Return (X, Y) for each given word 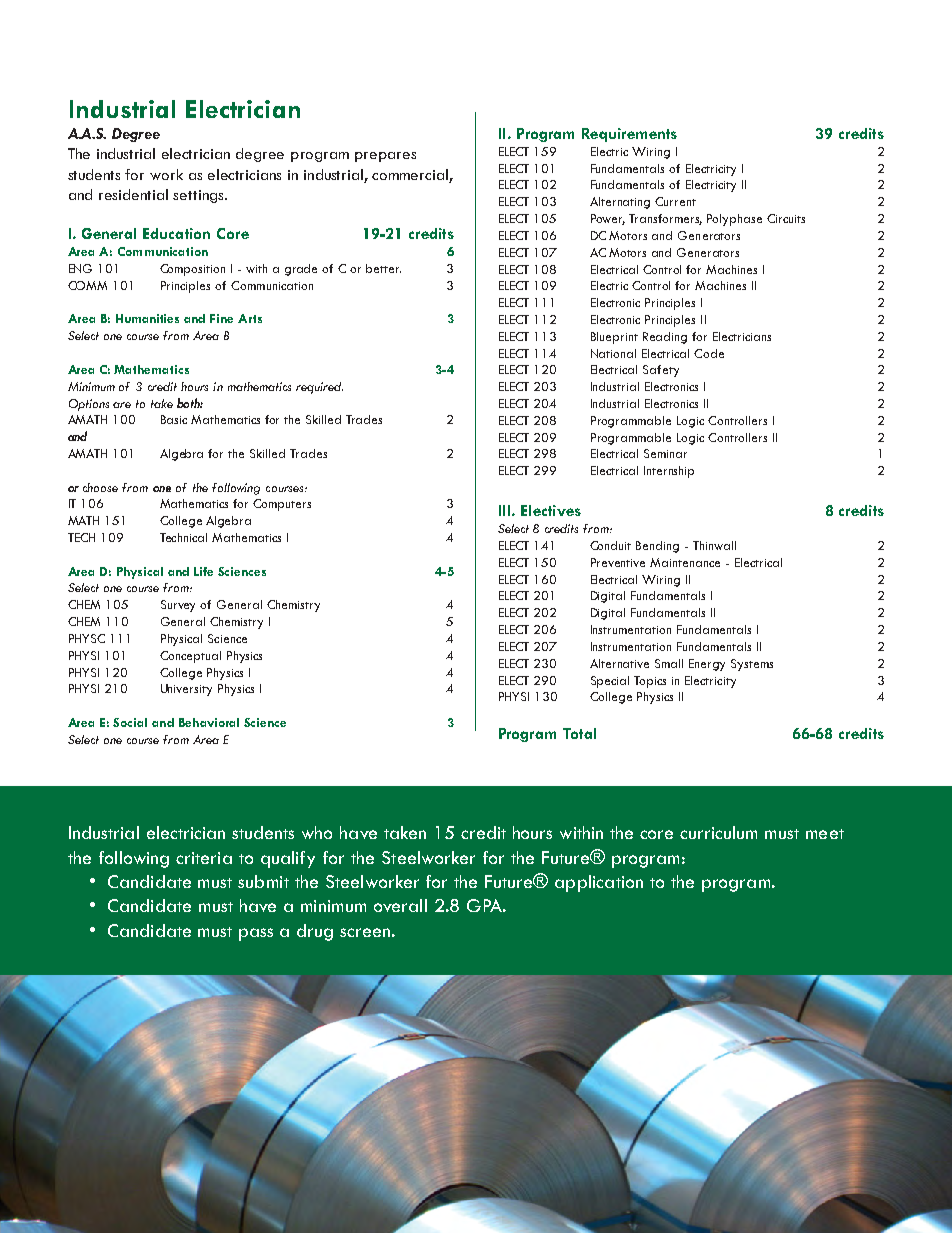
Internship (669, 472)
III (506, 510)
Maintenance (685, 562)
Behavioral (209, 722)
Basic (174, 419)
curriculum (718, 832)
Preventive (618, 562)
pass (256, 934)
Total (579, 733)
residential (133, 194)
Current (675, 201)
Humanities (147, 318)
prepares (385, 157)
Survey (178, 606)
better (383, 268)
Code (709, 353)
